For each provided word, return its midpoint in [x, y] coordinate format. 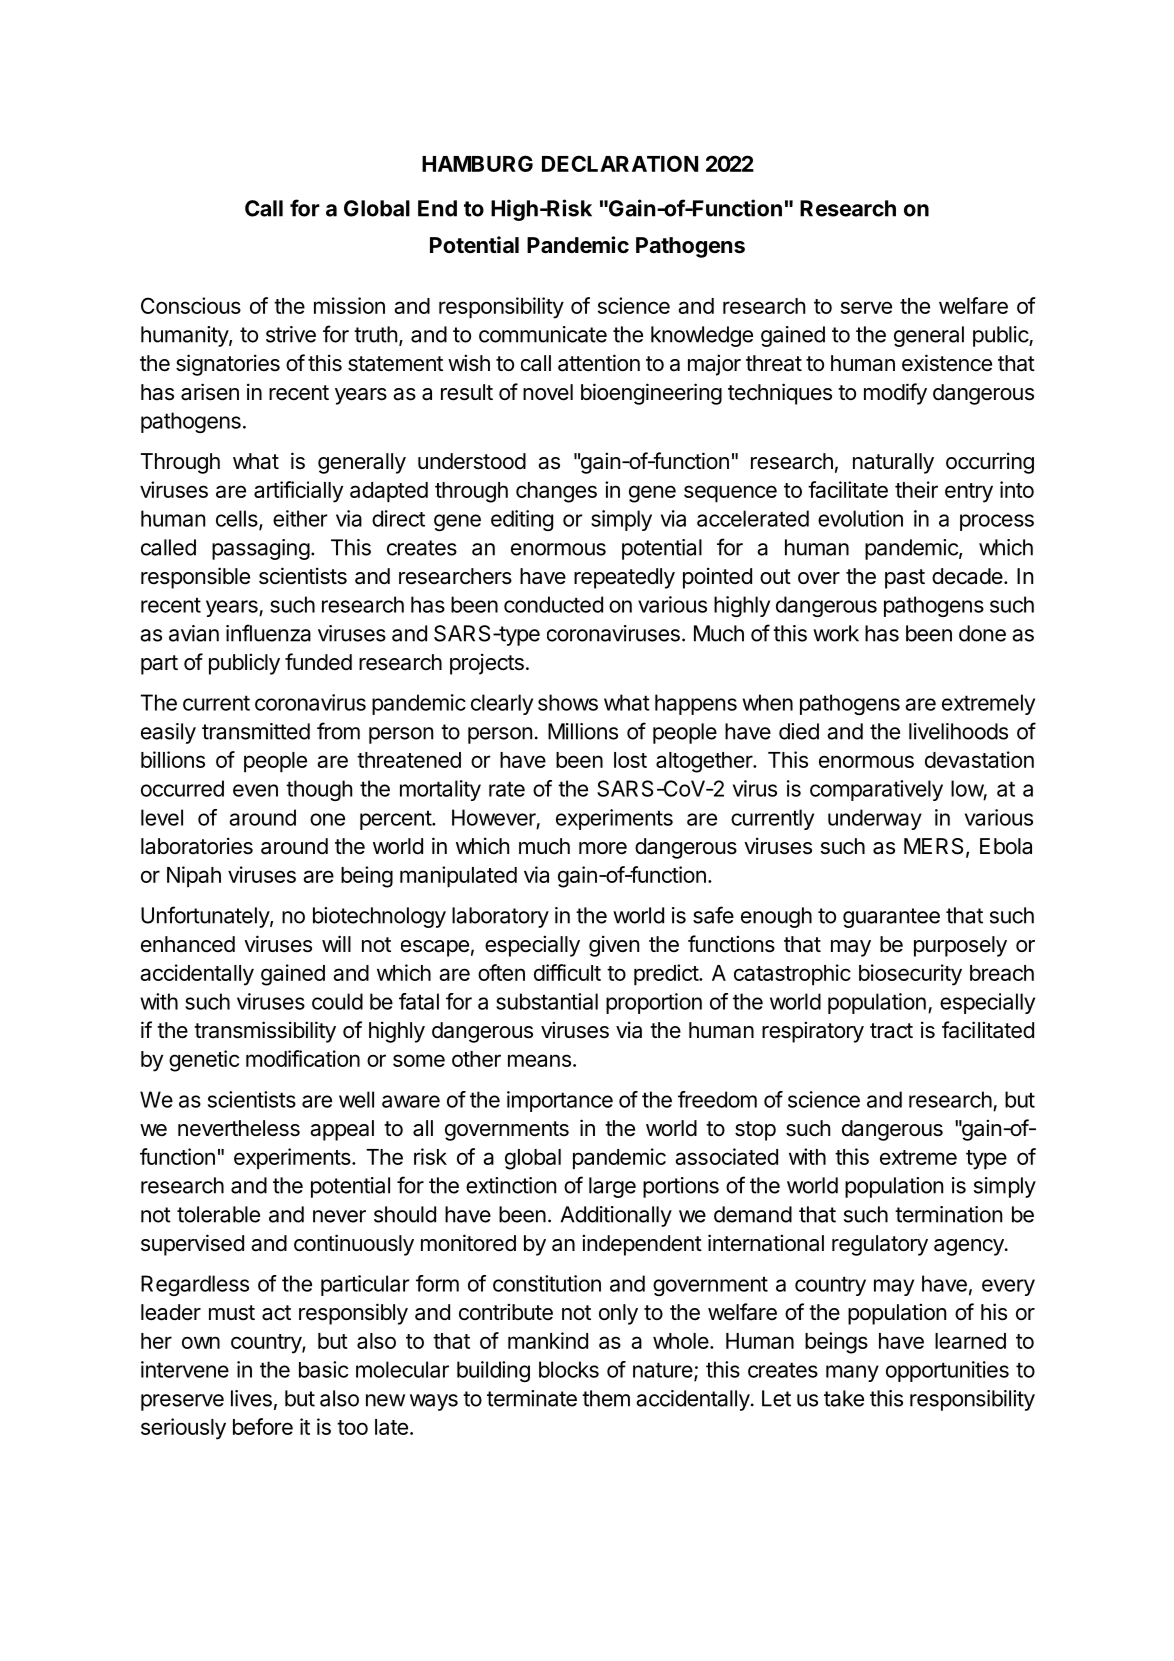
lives [251, 1398]
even [255, 790]
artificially [298, 492]
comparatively [876, 790]
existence [947, 363]
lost [630, 760]
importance [560, 1101]
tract [891, 1031]
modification [303, 1058]
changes [556, 492]
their [916, 489]
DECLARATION [620, 163]
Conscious [191, 305]
